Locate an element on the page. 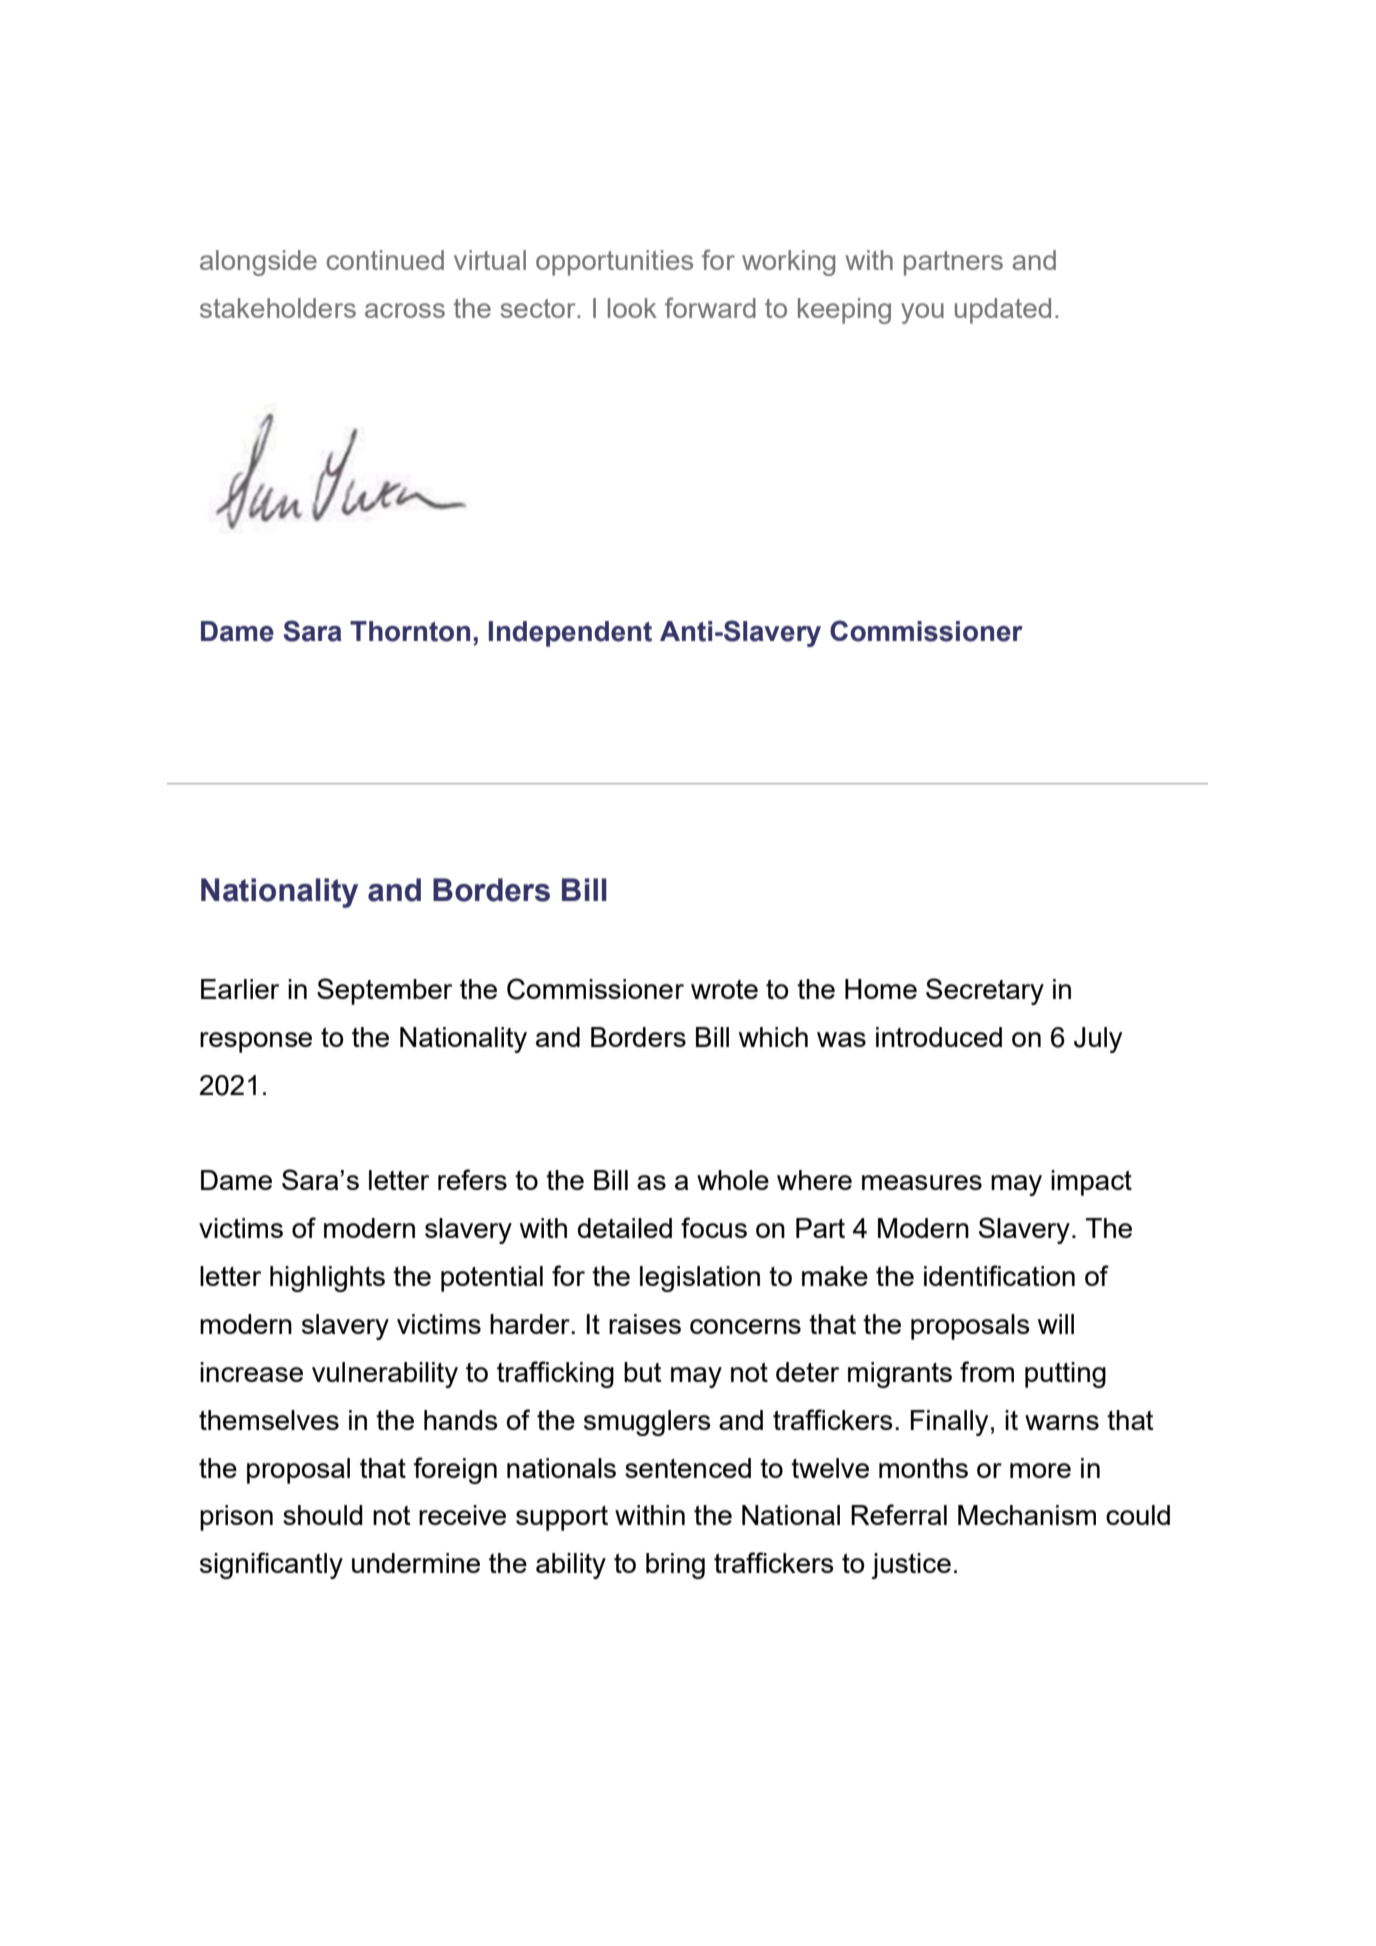 This document has height=1946, width=1376. wrote is located at coordinates (724, 989).
